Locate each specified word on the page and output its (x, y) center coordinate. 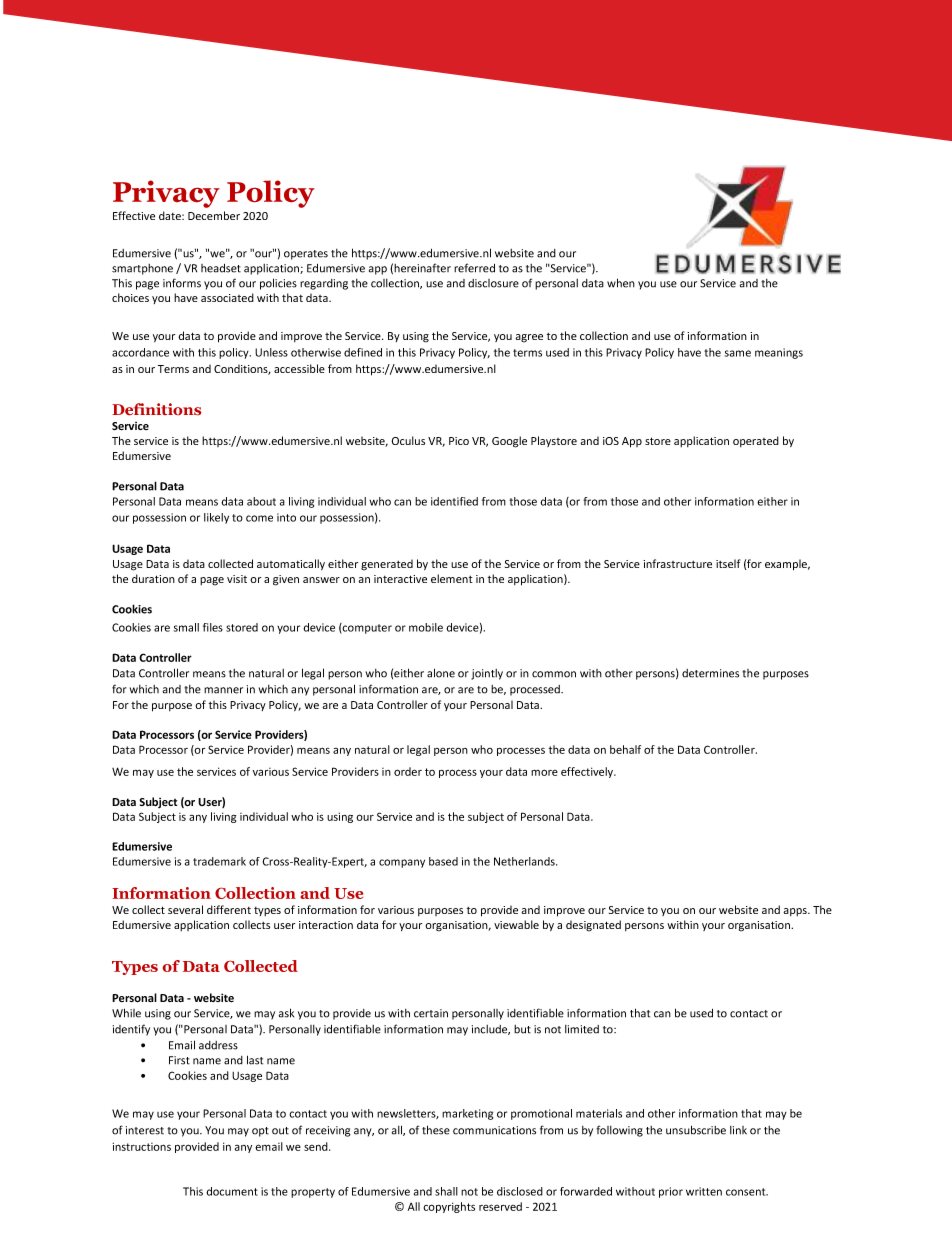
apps (796, 912)
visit (237, 579)
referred (474, 268)
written (704, 1191)
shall (446, 1191)
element (452, 578)
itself (728, 563)
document (232, 1191)
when (621, 283)
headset (221, 268)
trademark (219, 861)
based (443, 861)
